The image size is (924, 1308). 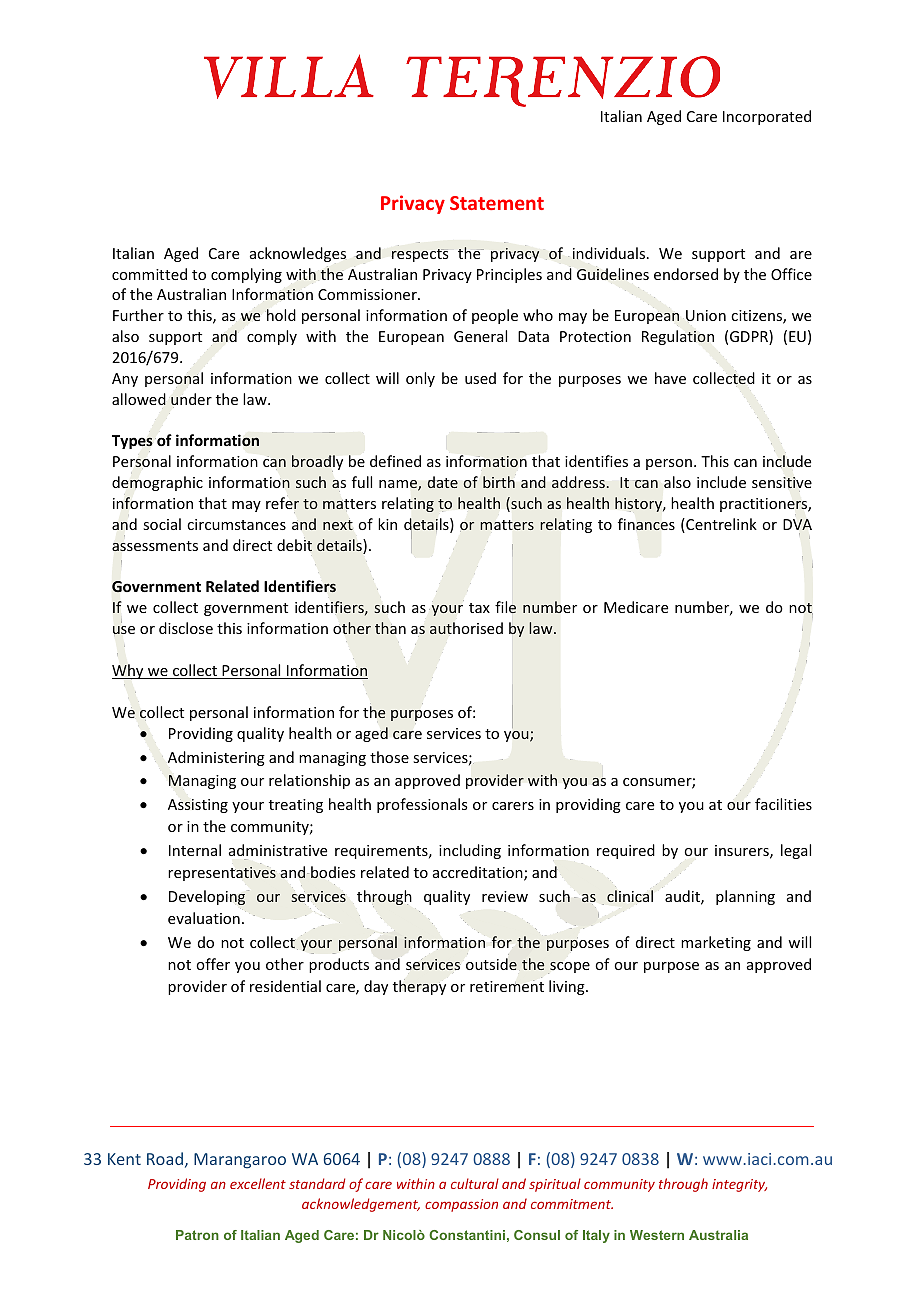 I want to click on facilities, so click(x=783, y=804).
